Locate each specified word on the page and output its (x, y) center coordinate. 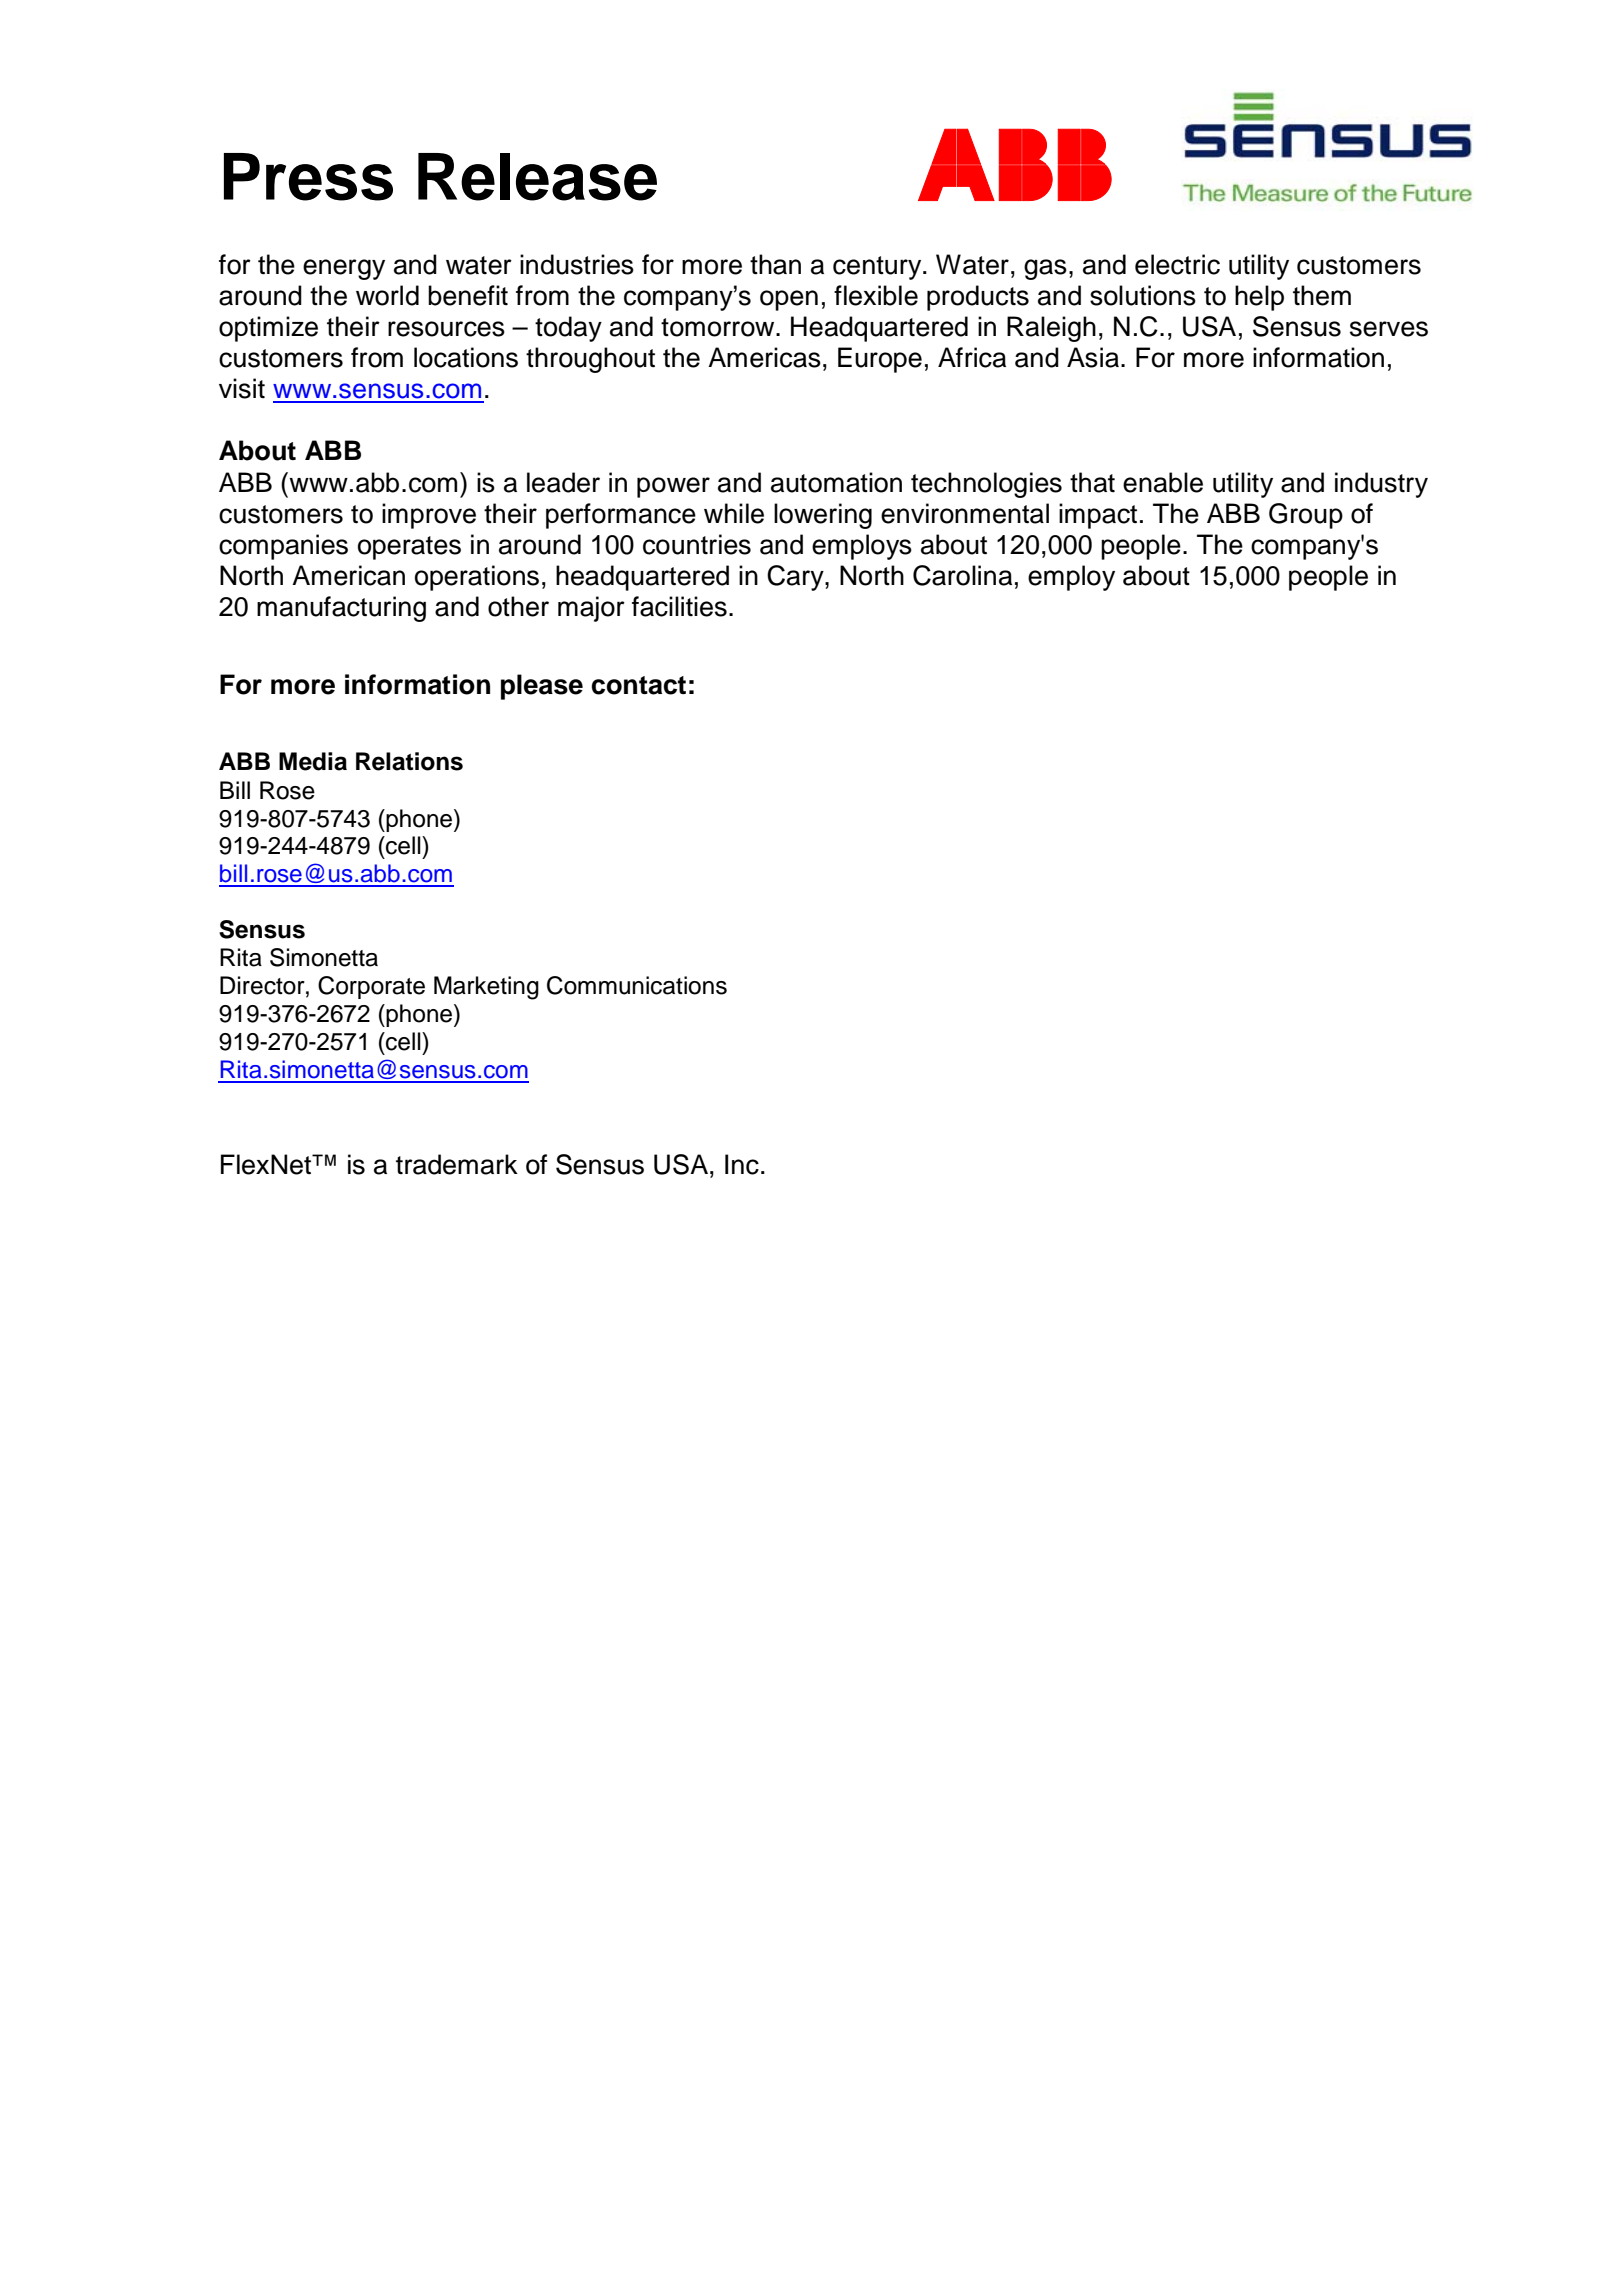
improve (429, 516)
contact (638, 685)
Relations (409, 761)
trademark (457, 1164)
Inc (742, 1164)
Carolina (962, 575)
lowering (823, 516)
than (775, 264)
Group (1306, 516)
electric (1177, 264)
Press (308, 177)
